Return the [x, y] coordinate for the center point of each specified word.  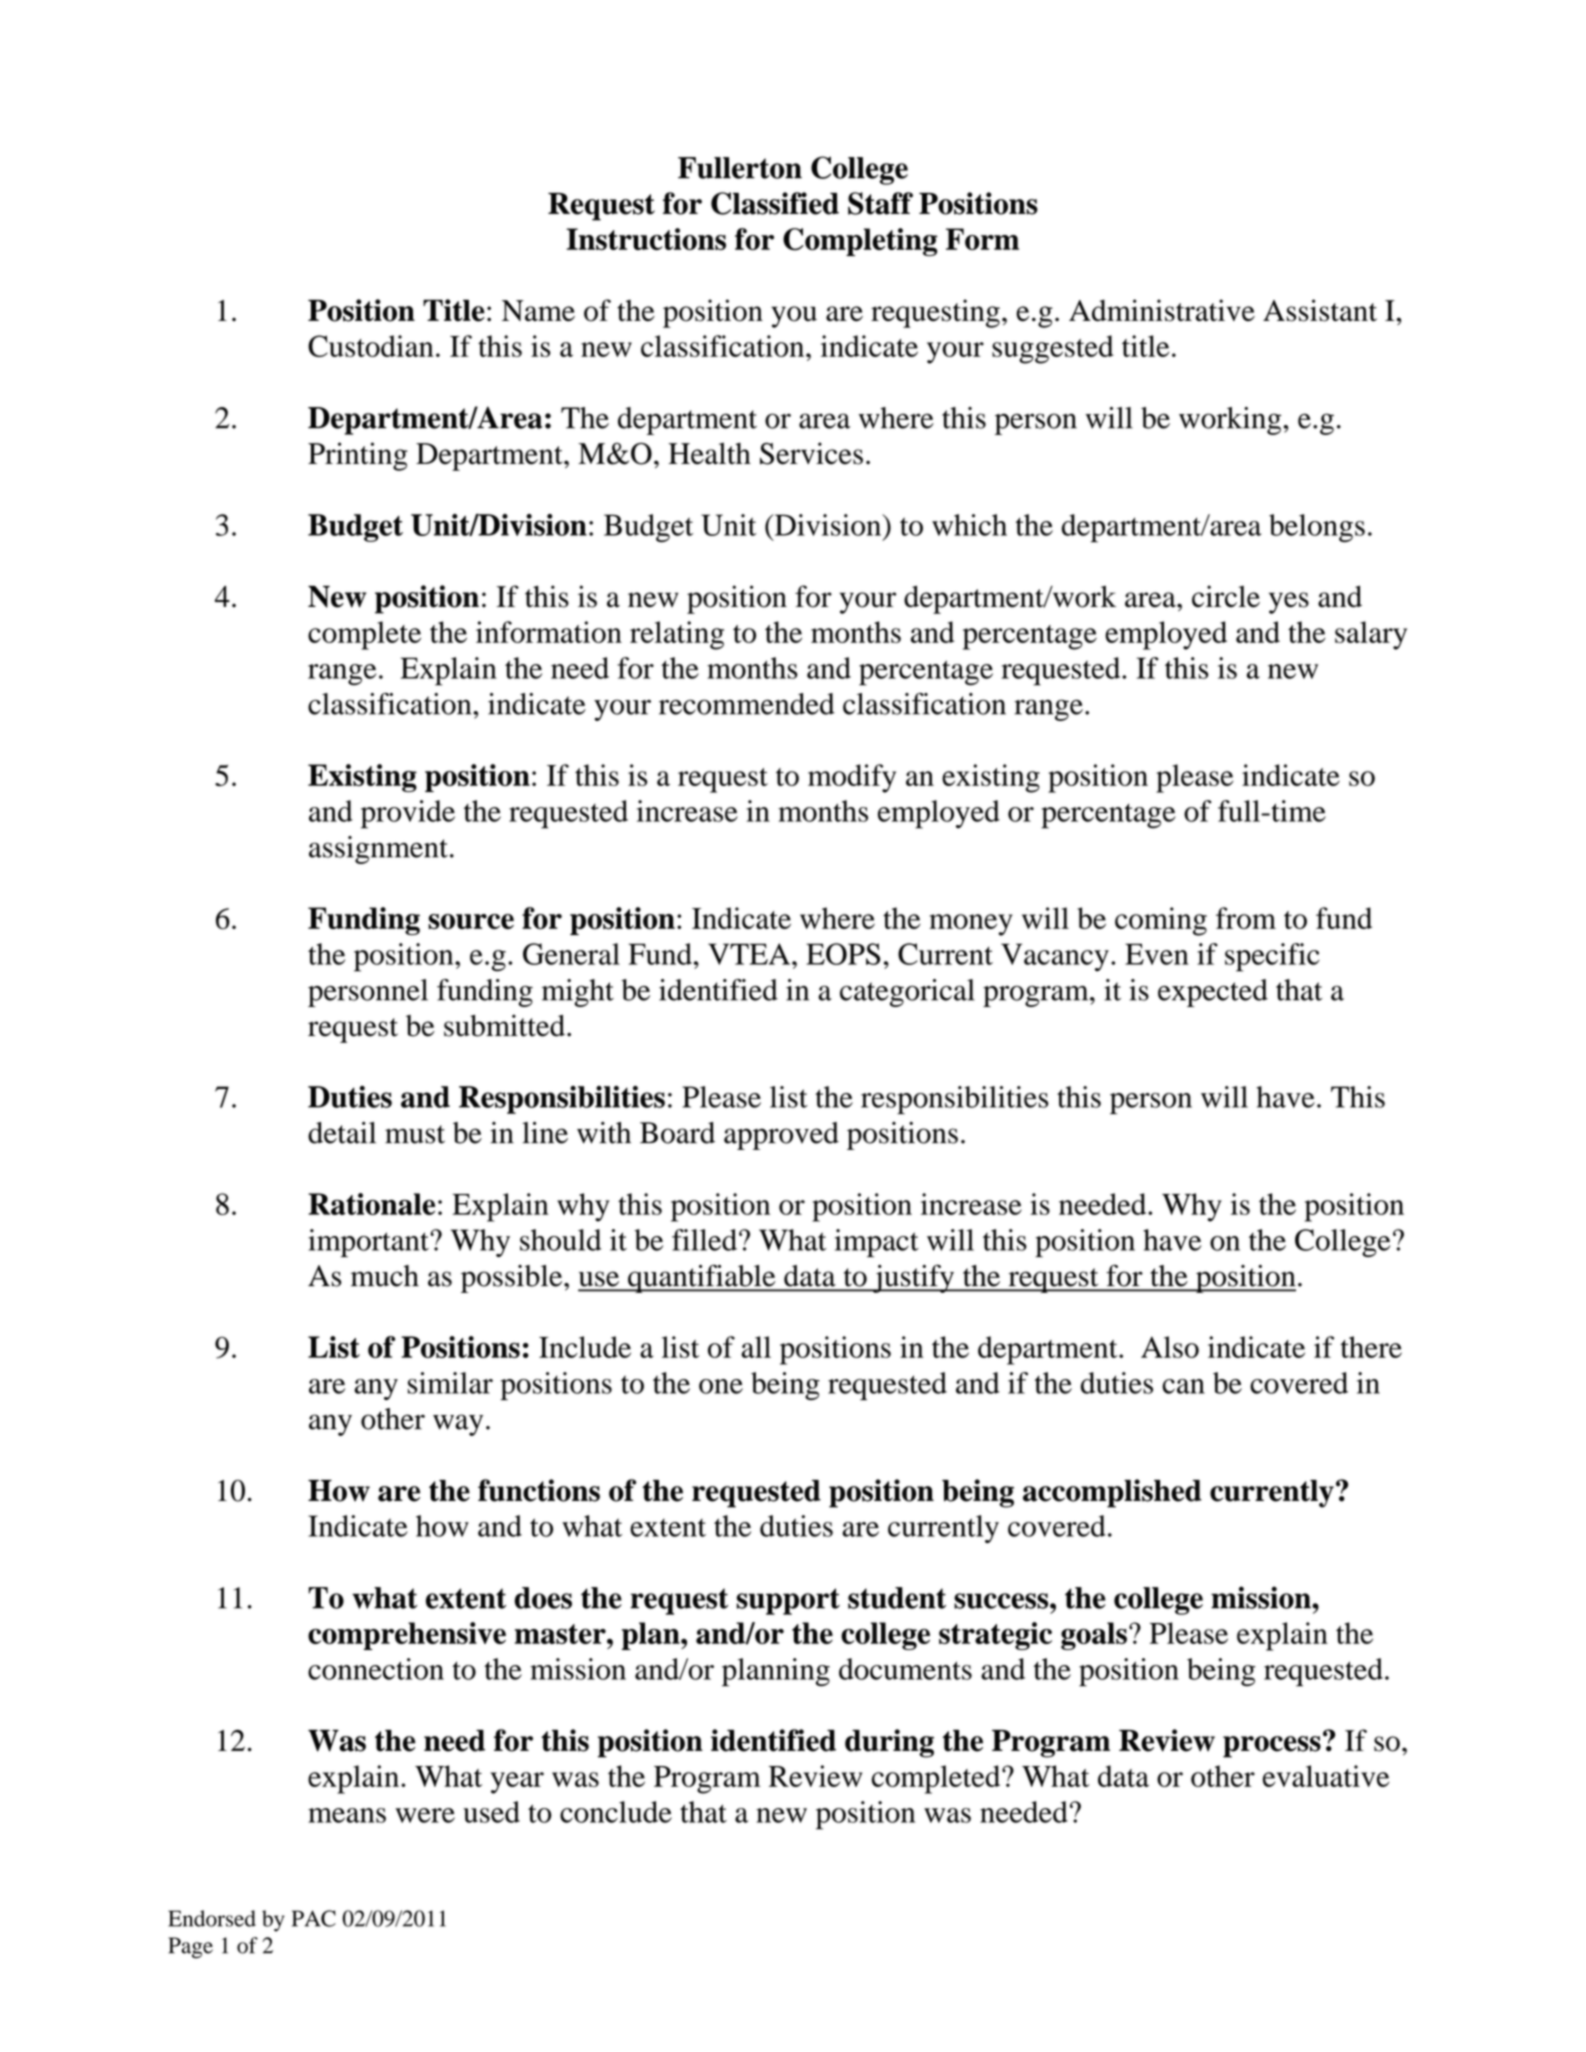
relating [677, 635]
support [788, 1601]
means [347, 1815]
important [369, 1243]
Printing [358, 456]
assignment [378, 850]
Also [1170, 1347]
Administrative [1162, 310]
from [1246, 918]
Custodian [371, 346]
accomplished [1112, 1493]
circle [1226, 596]
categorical [907, 993]
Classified [775, 203]
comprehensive [407, 1636]
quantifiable [702, 1278]
